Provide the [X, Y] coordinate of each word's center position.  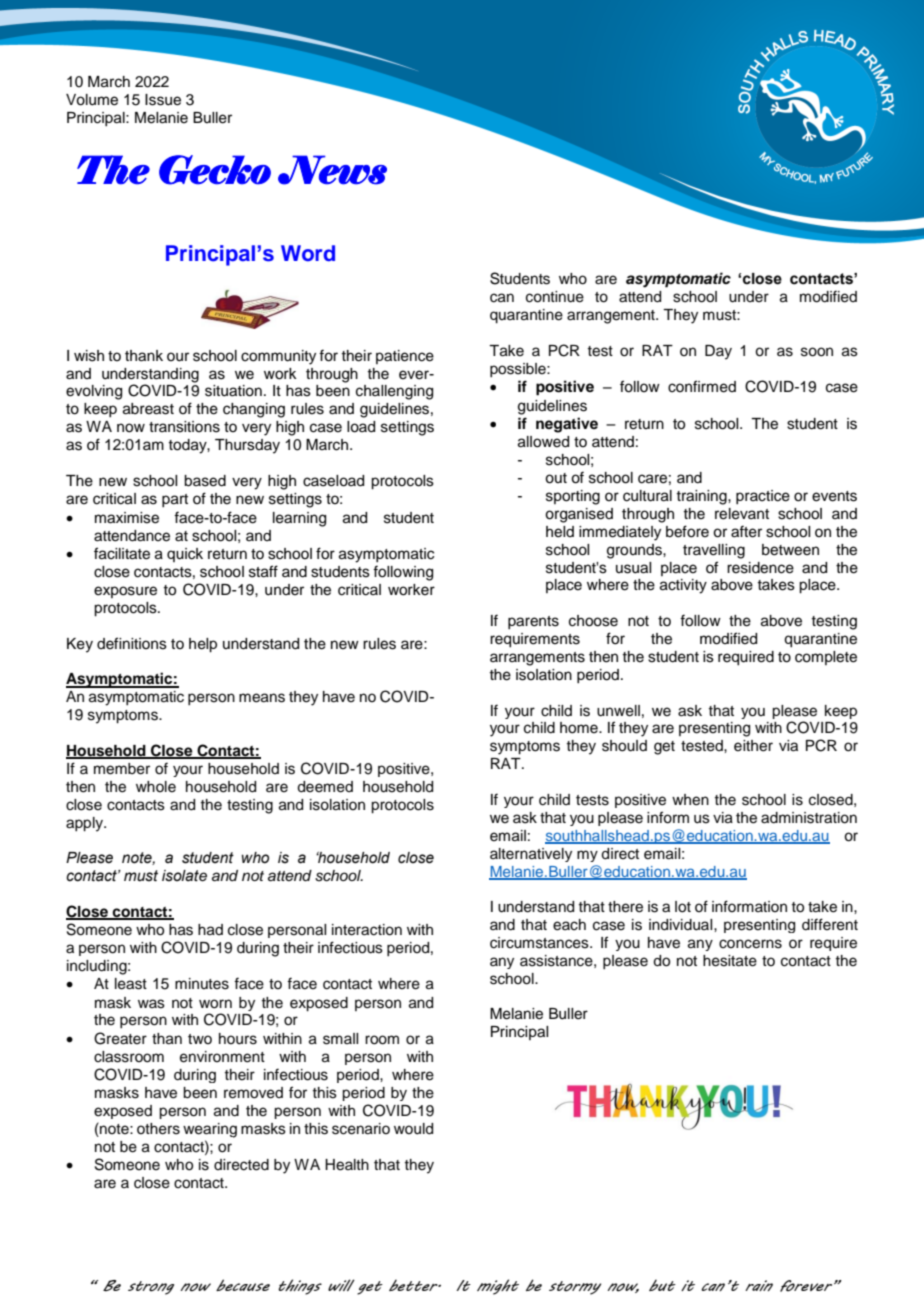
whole [156, 787]
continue [555, 297]
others [158, 1129]
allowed [543, 442]
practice [763, 497]
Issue [163, 100]
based [205, 481]
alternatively [531, 855]
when [690, 800]
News [332, 170]
